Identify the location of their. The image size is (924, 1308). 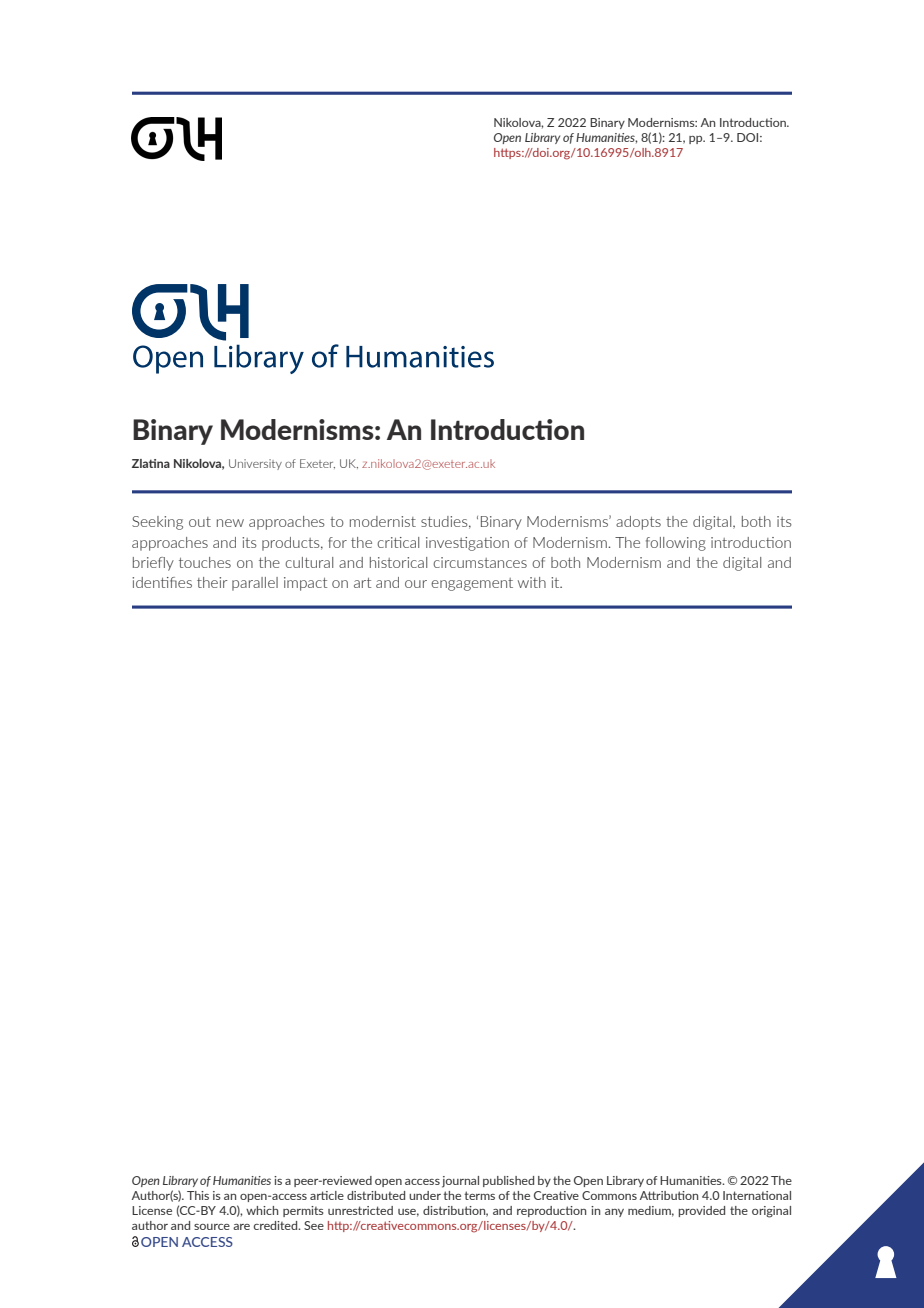
(212, 582).
